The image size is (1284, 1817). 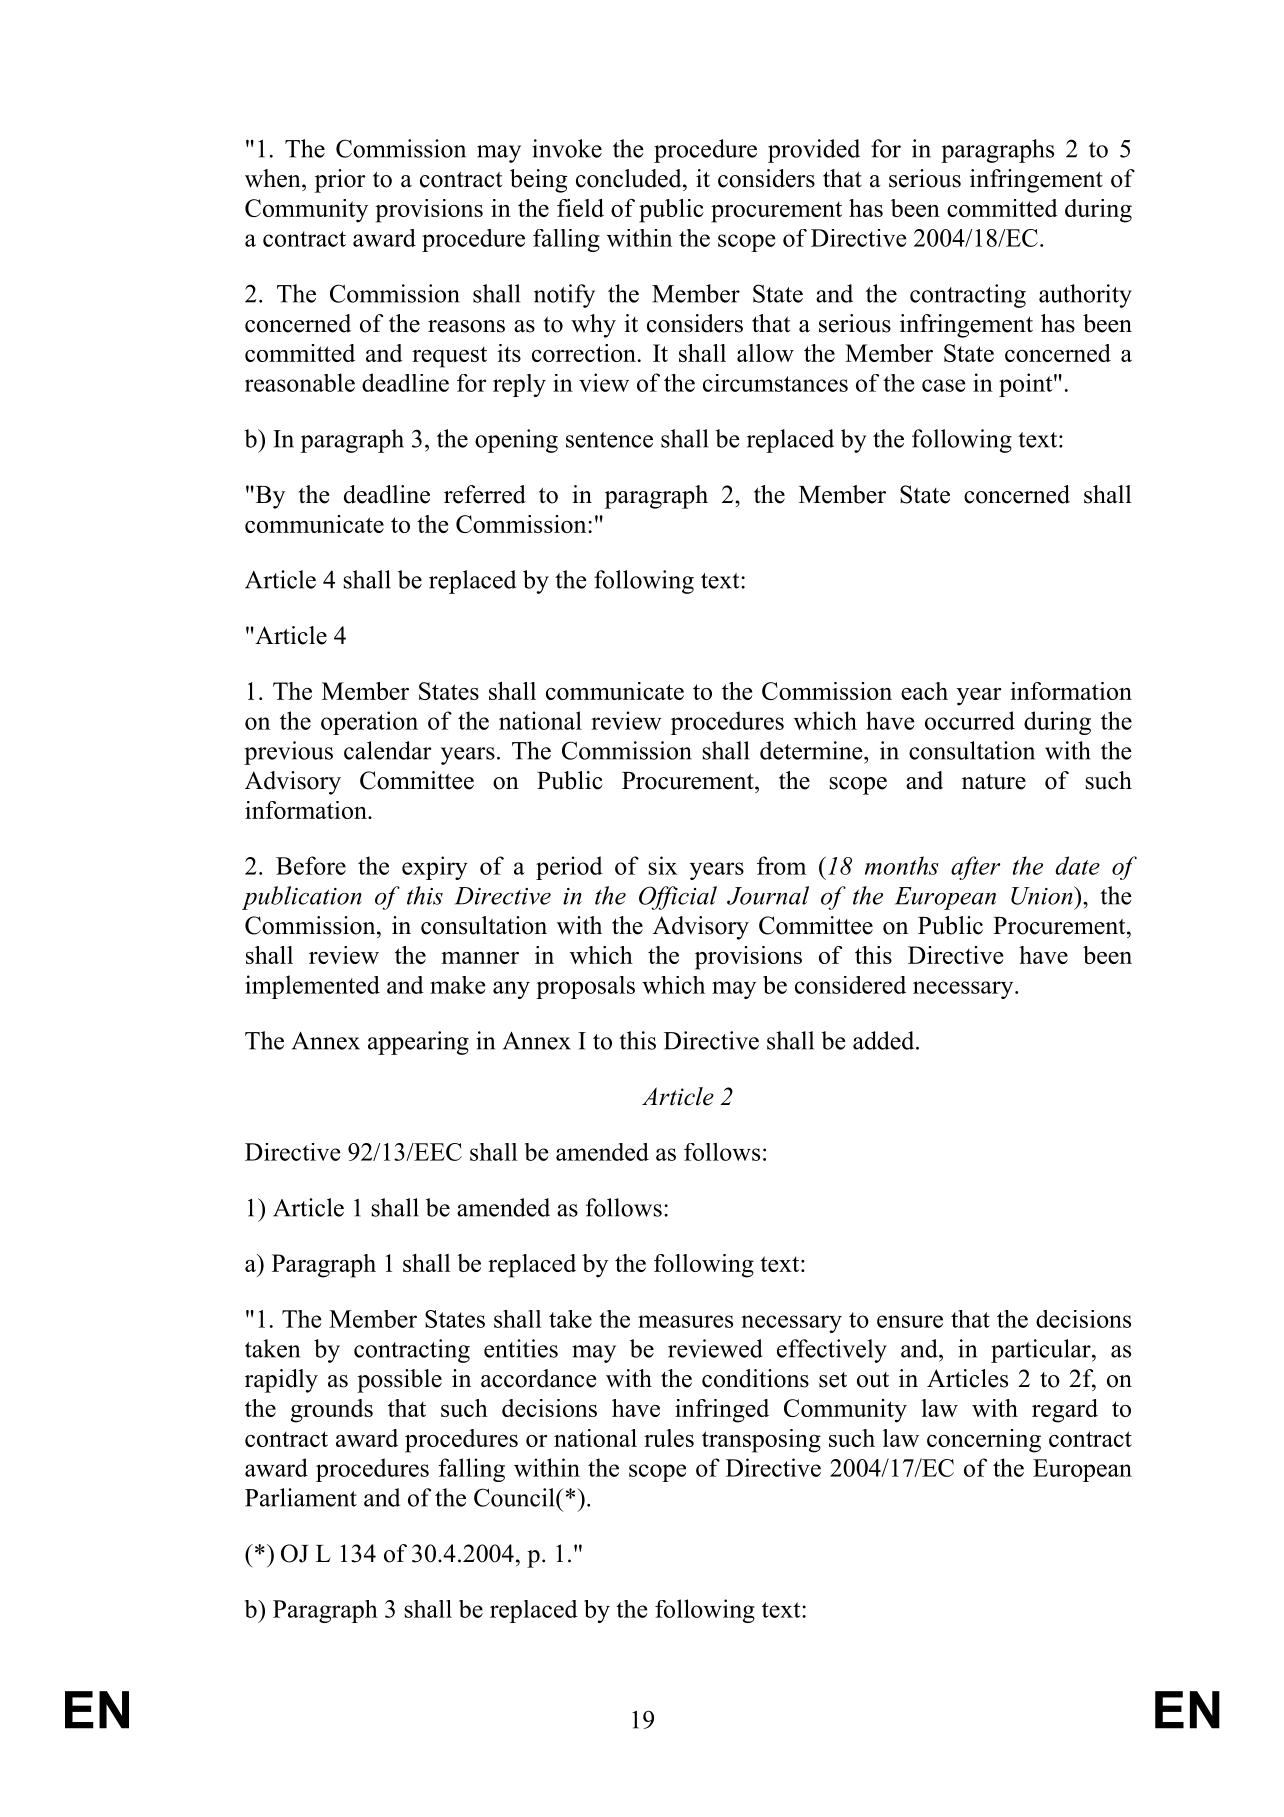 I want to click on concluded, so click(x=630, y=178).
